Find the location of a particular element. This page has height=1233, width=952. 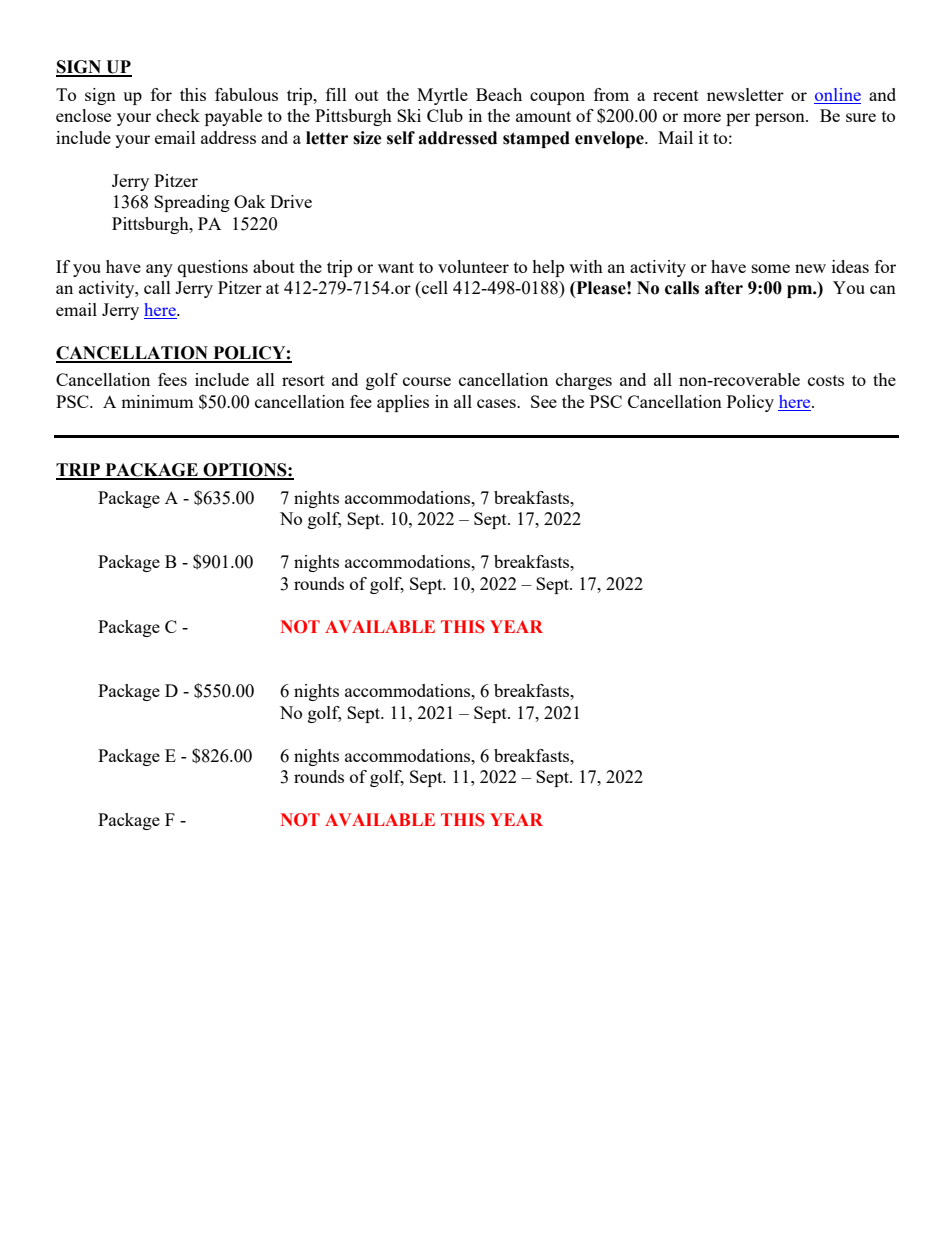

costs is located at coordinates (826, 380).
